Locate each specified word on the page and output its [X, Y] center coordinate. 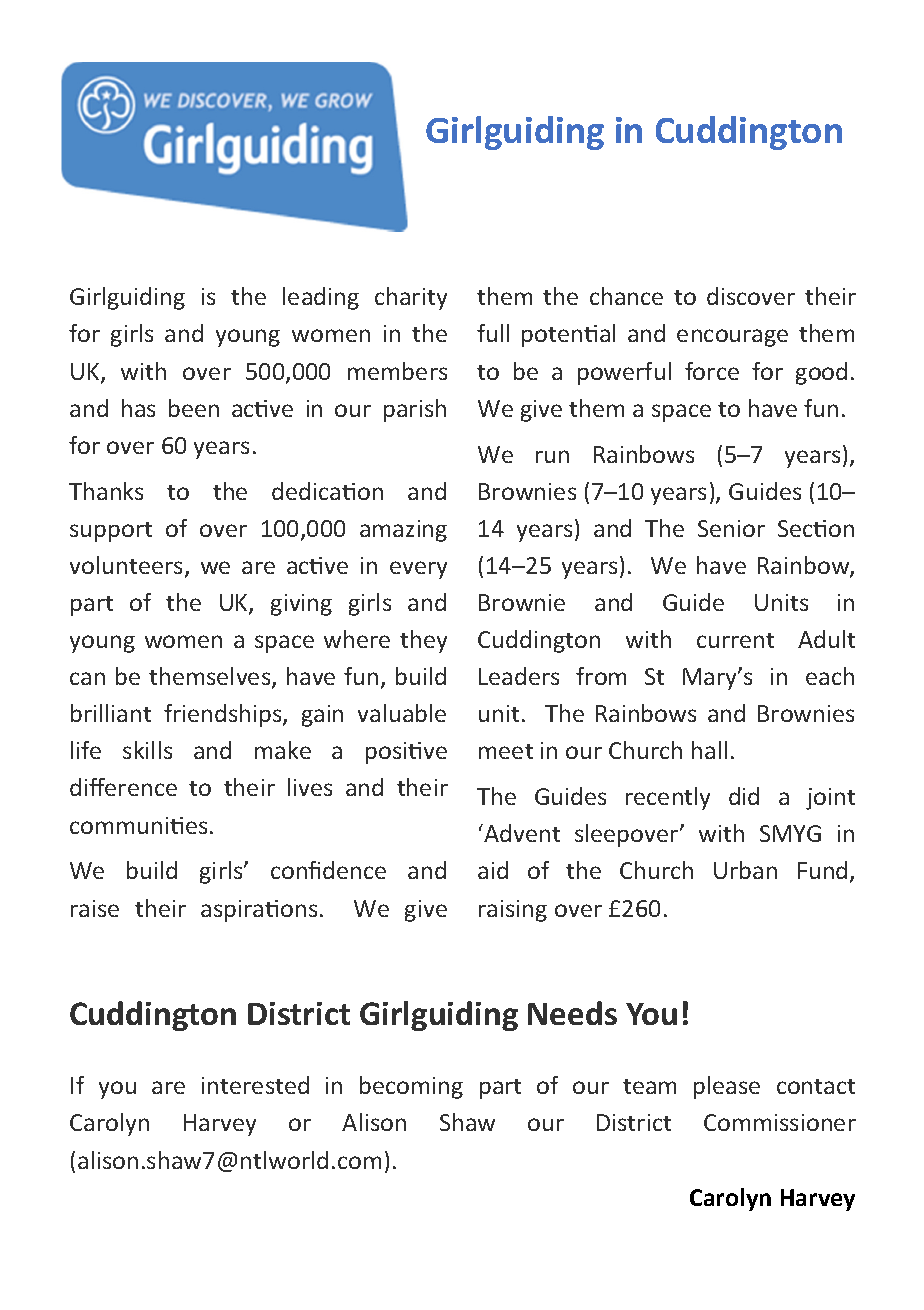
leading [321, 298]
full [493, 333]
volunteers [126, 565]
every [418, 570]
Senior [731, 528]
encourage [732, 338]
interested [255, 1085]
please [727, 1087]
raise [95, 908]
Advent [521, 833]
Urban [745, 870]
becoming [411, 1087]
